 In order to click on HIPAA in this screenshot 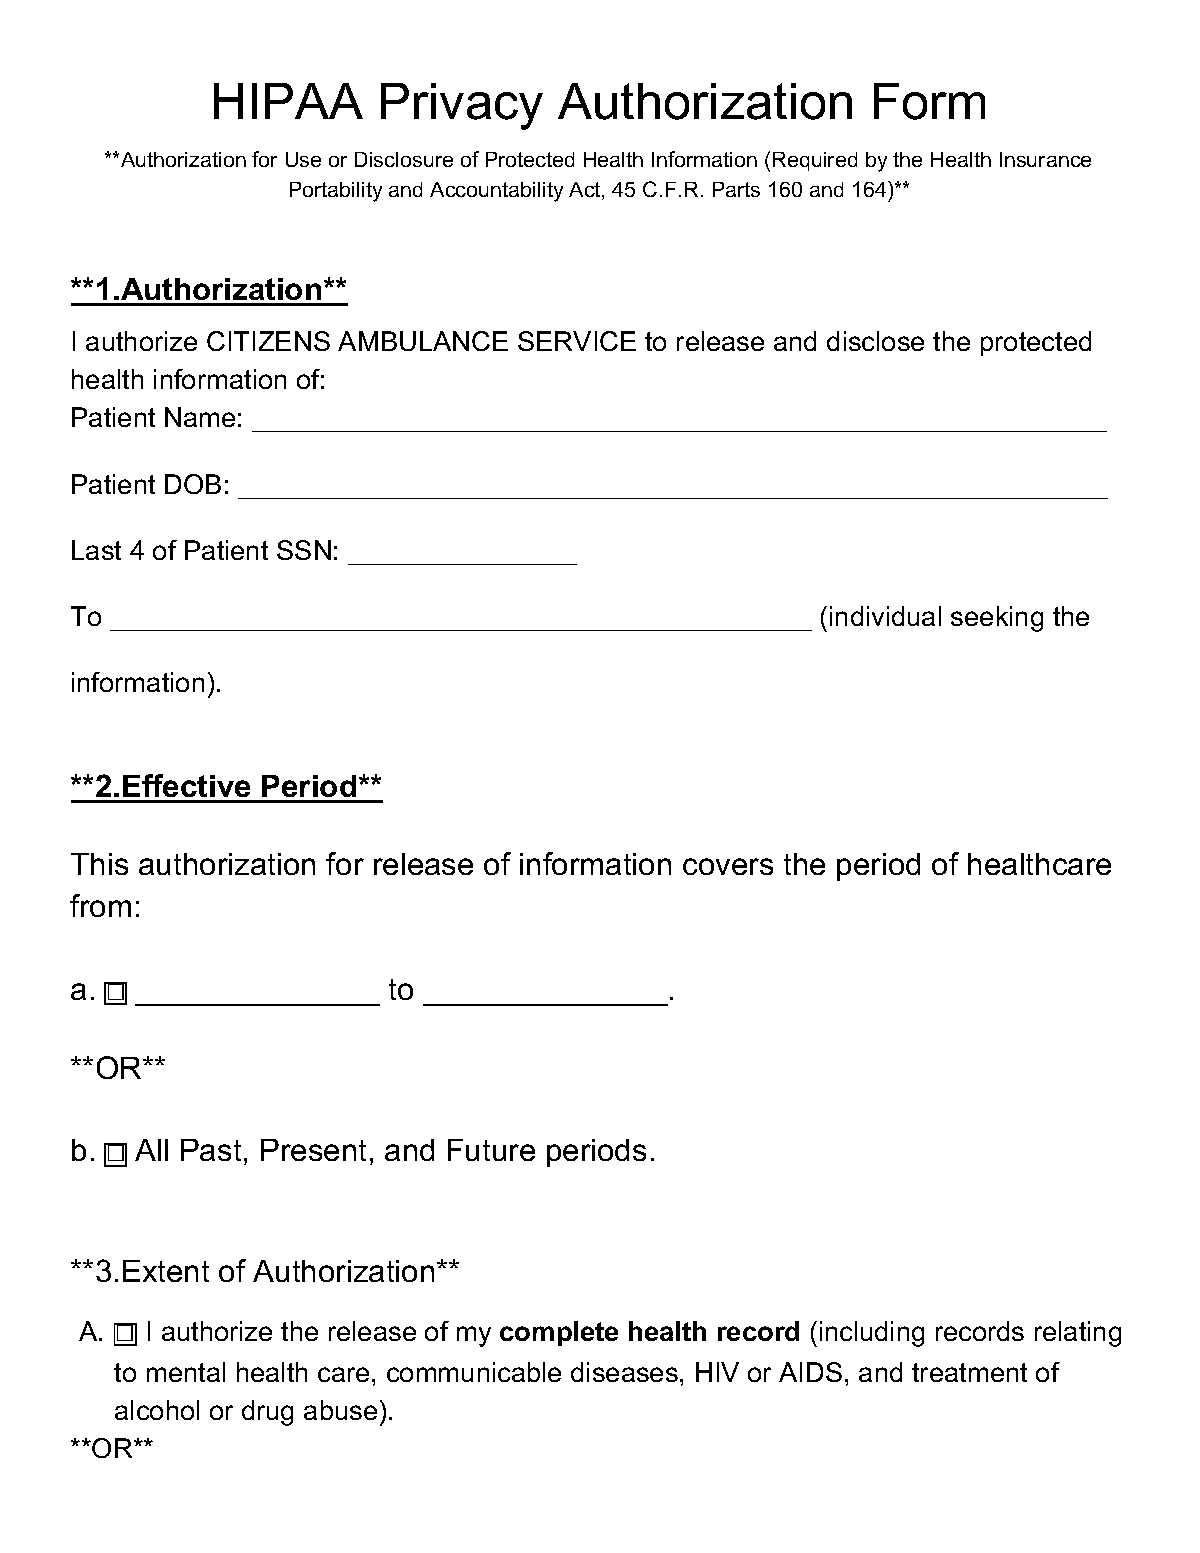, I will do `click(288, 101)`.
